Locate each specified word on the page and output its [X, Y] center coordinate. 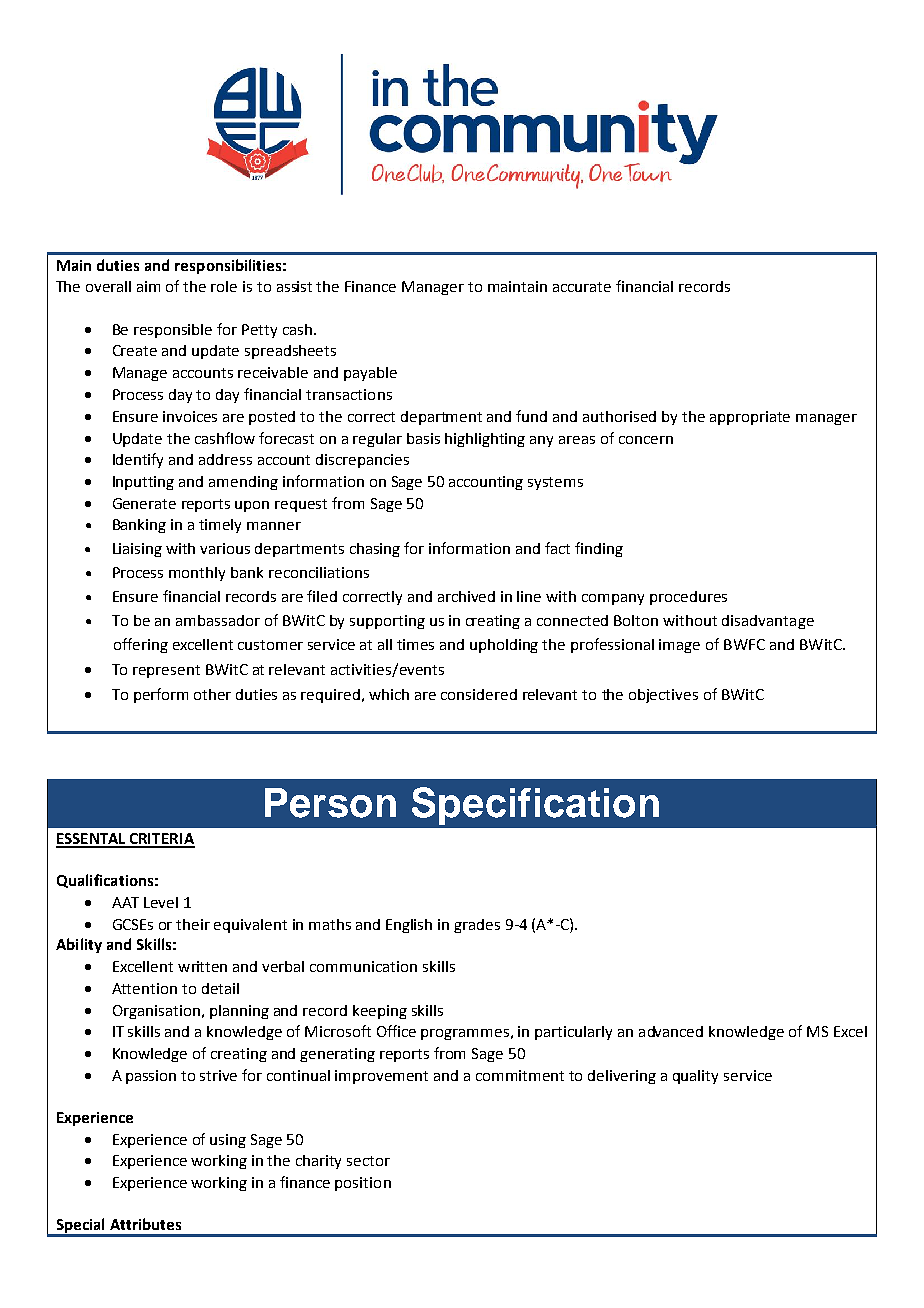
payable [370, 374]
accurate [582, 287]
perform [161, 695]
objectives [663, 696]
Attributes [145, 1224]
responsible [173, 331]
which [389, 694]
